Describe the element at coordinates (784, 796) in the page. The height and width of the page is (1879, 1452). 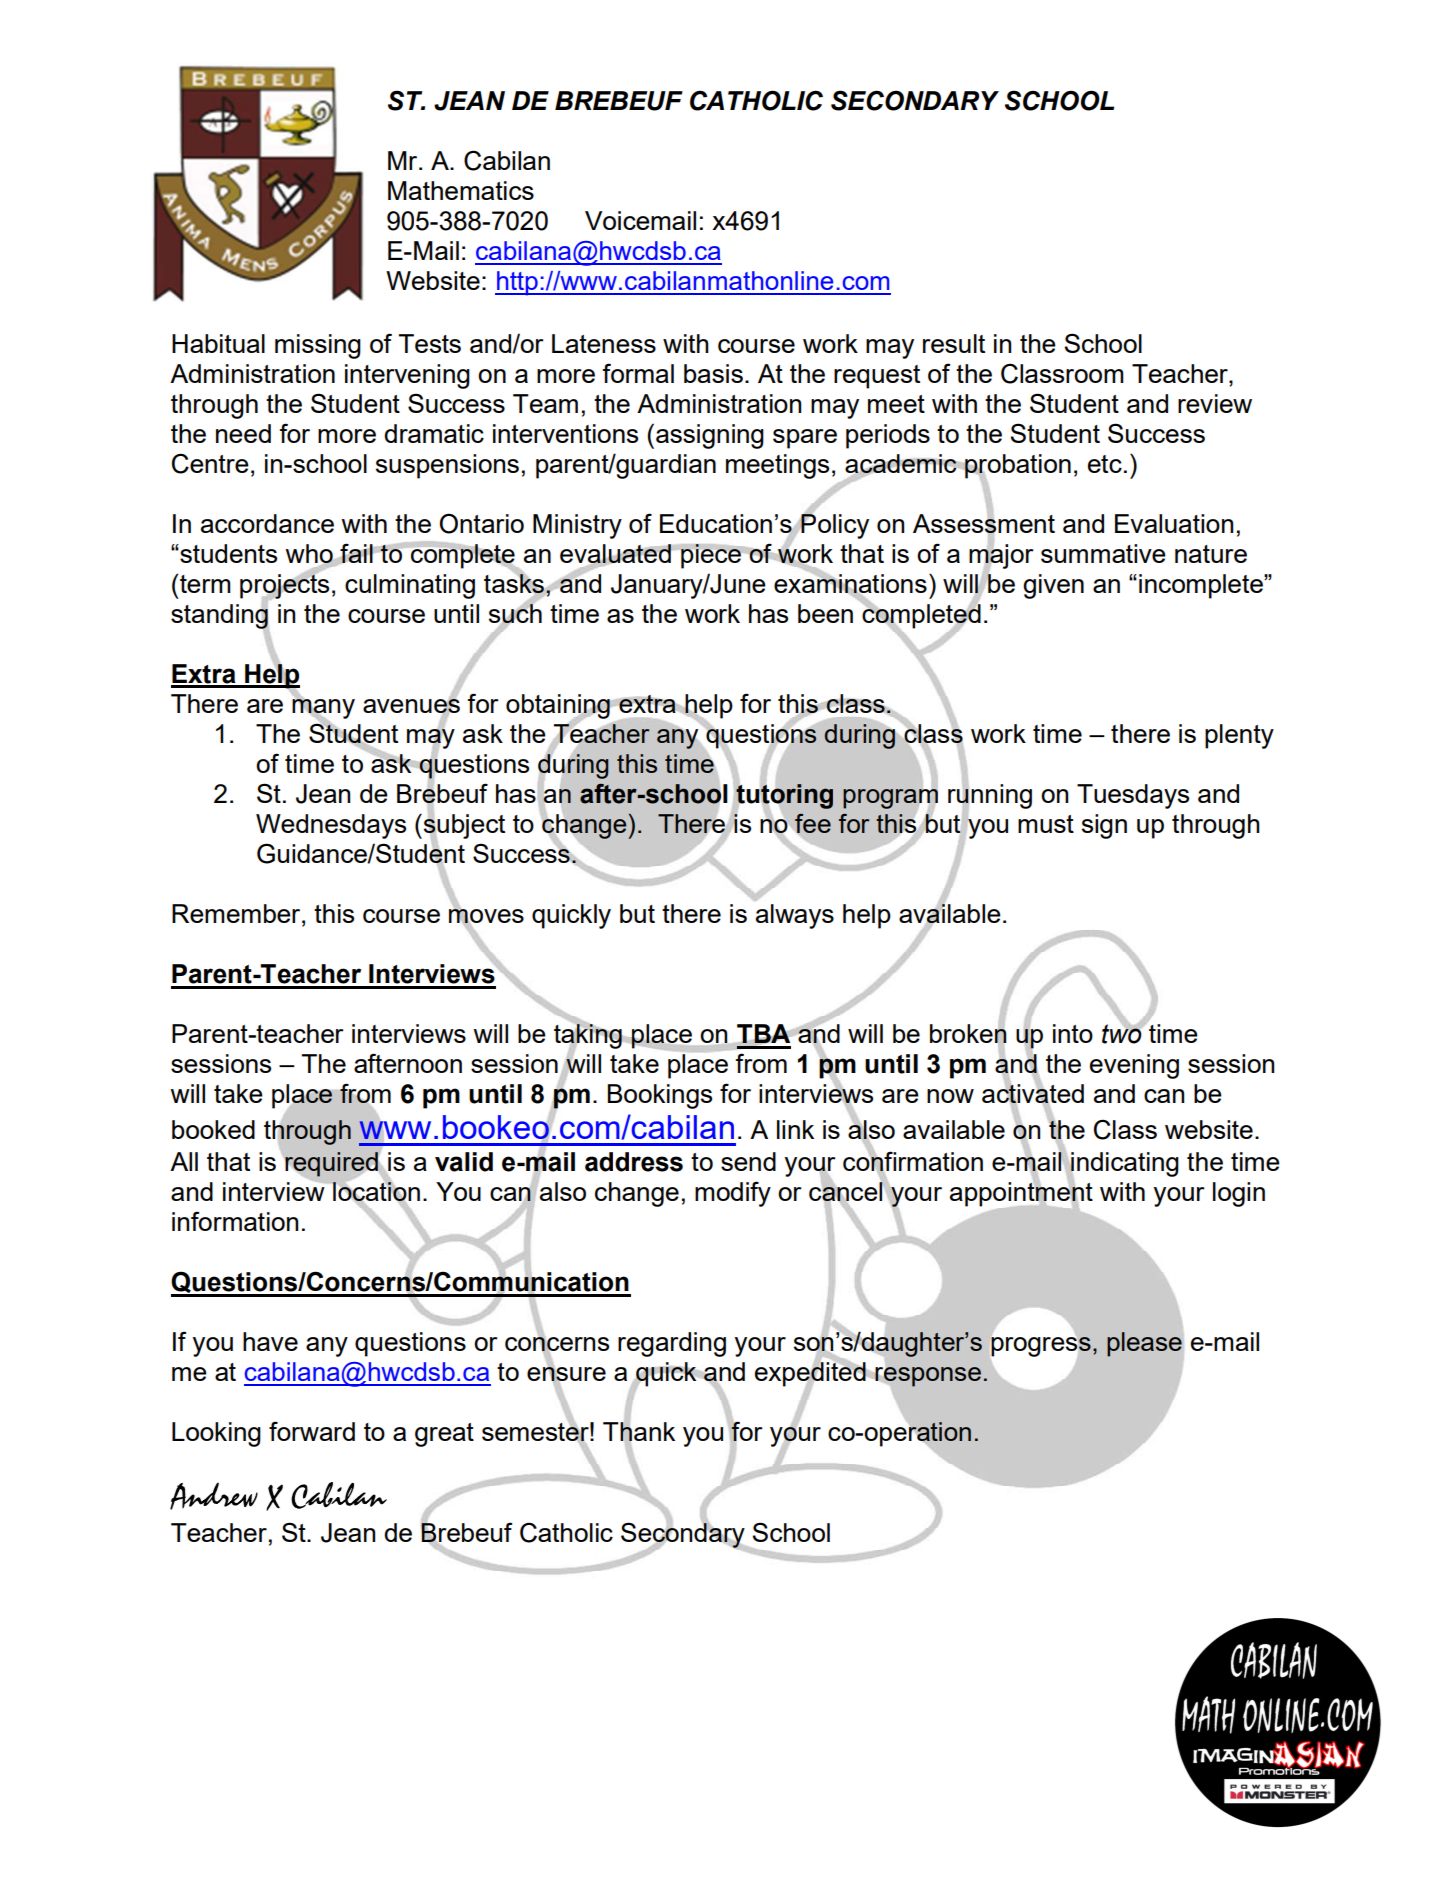
I see `tutoring` at that location.
